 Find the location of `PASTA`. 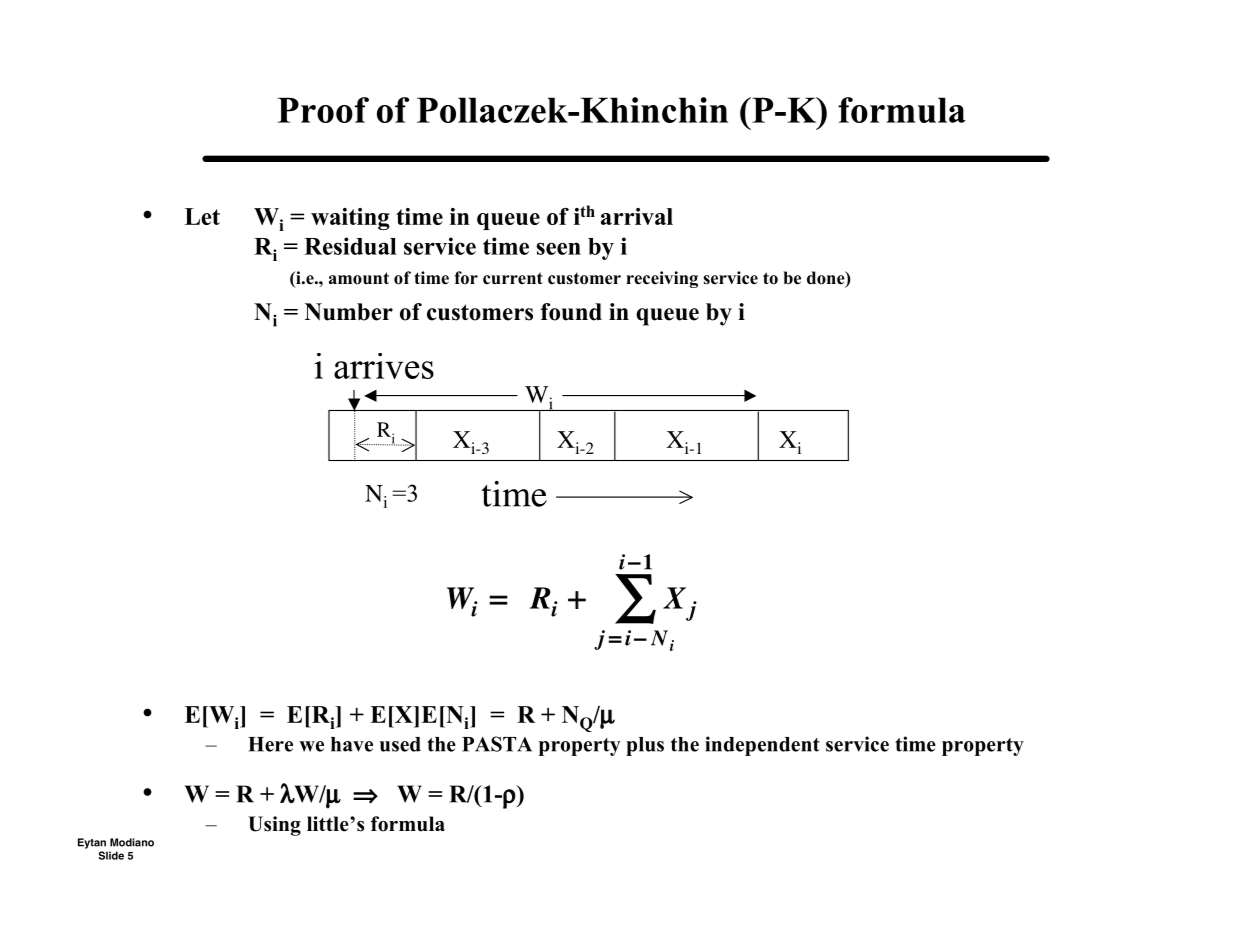

PASTA is located at coordinates (497, 744).
